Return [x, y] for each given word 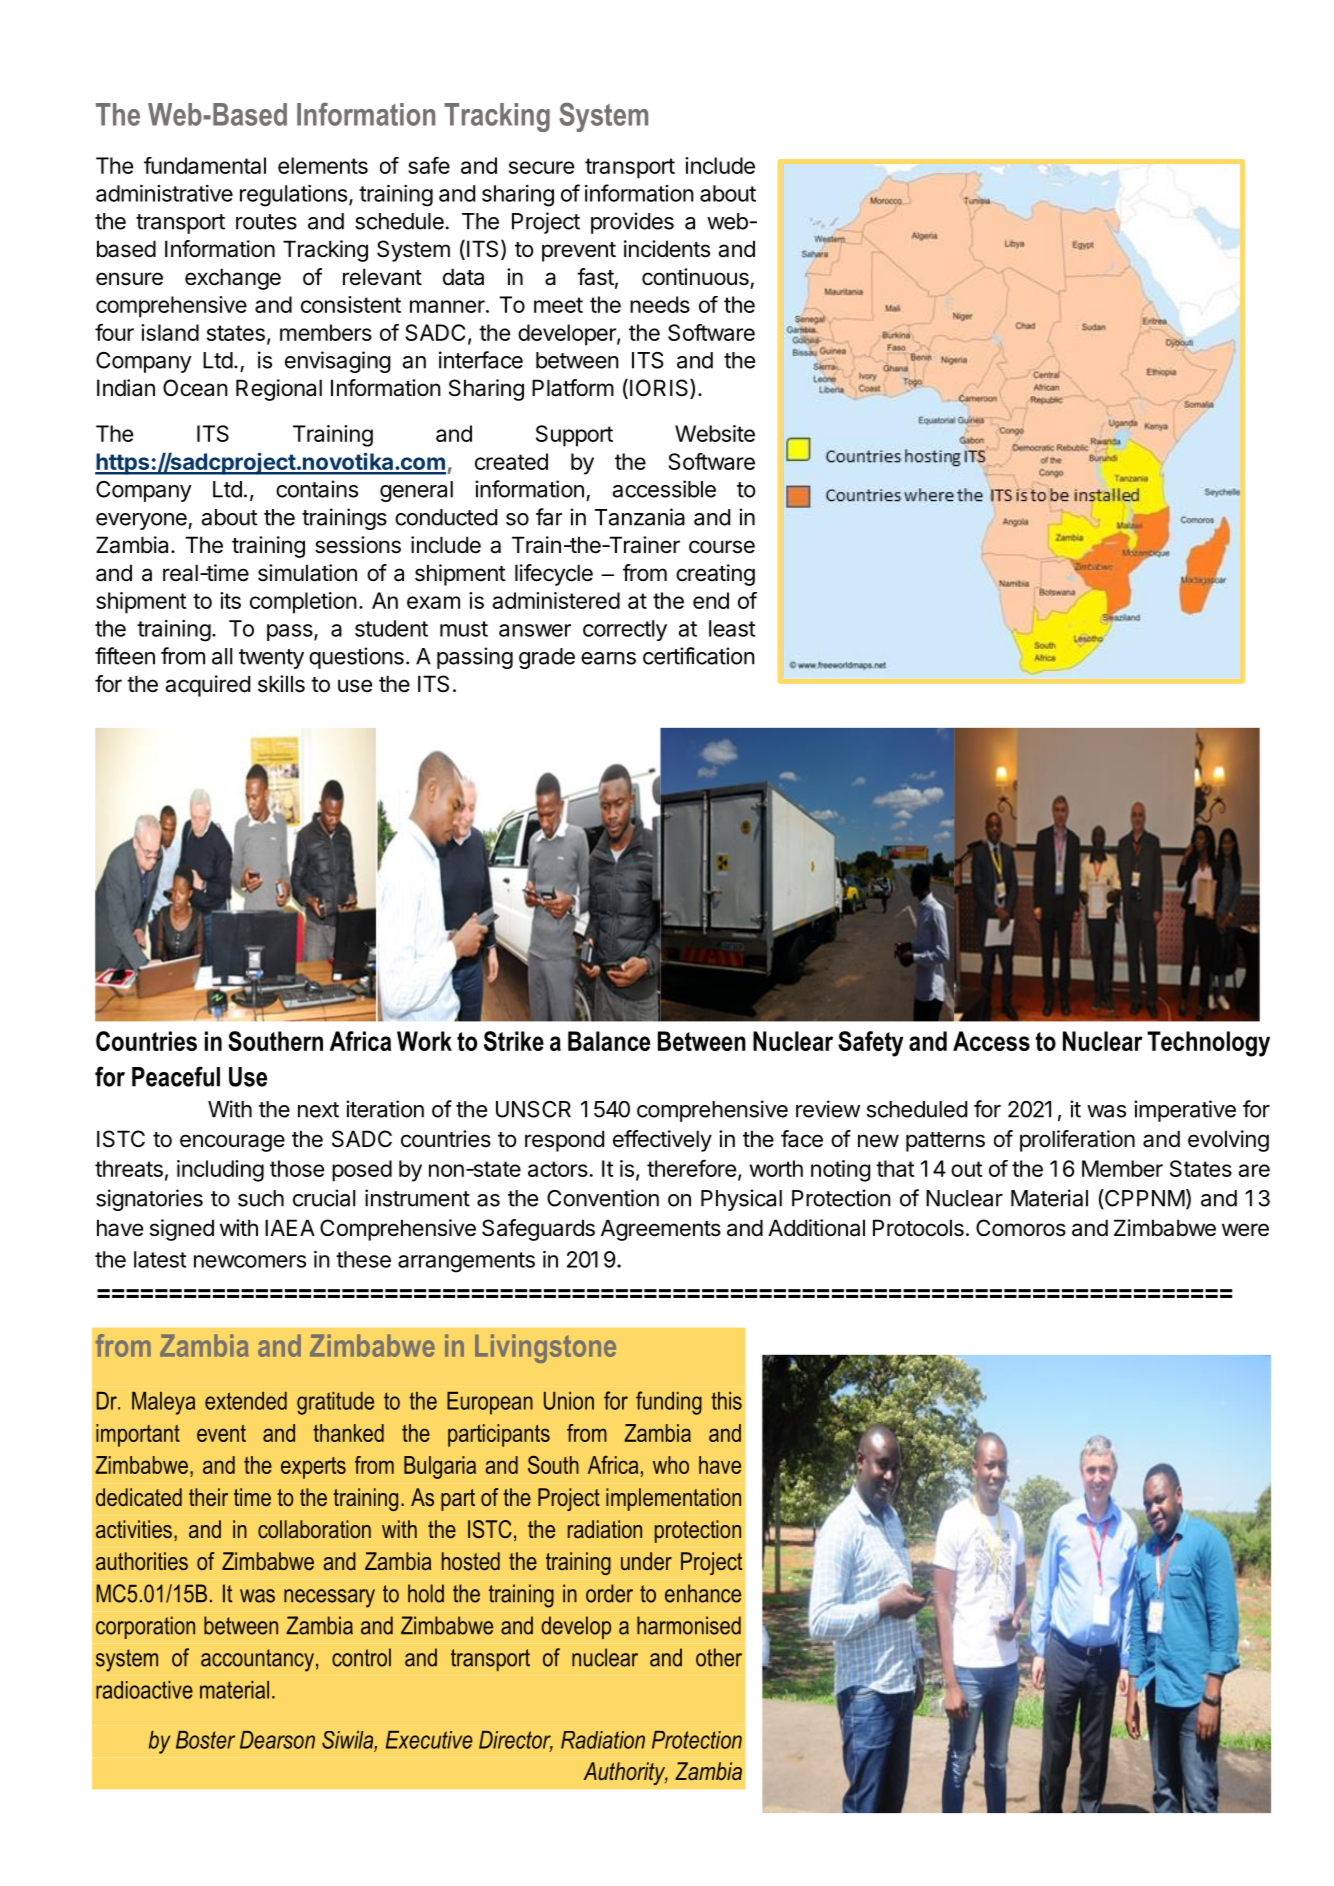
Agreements [661, 1230]
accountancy [257, 1660]
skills [281, 684]
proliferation [1077, 1141]
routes [266, 222]
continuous [695, 277]
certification [699, 656]
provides [632, 223]
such [261, 1198]
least [732, 628]
